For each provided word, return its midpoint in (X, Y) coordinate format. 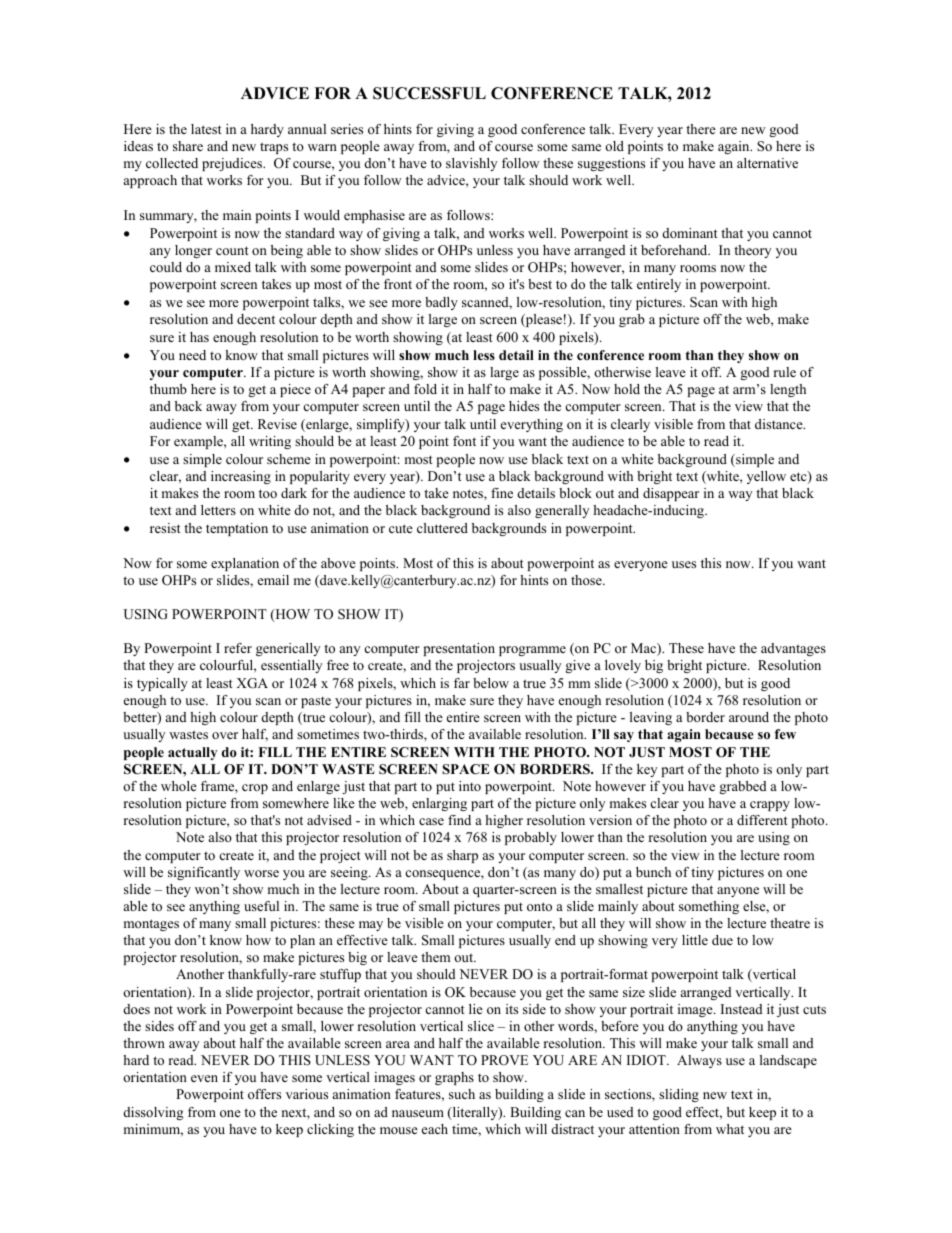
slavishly (471, 164)
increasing (241, 477)
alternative (767, 163)
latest (206, 129)
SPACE (466, 769)
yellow (766, 477)
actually (192, 753)
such (462, 1094)
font (464, 441)
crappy (770, 806)
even (204, 1078)
